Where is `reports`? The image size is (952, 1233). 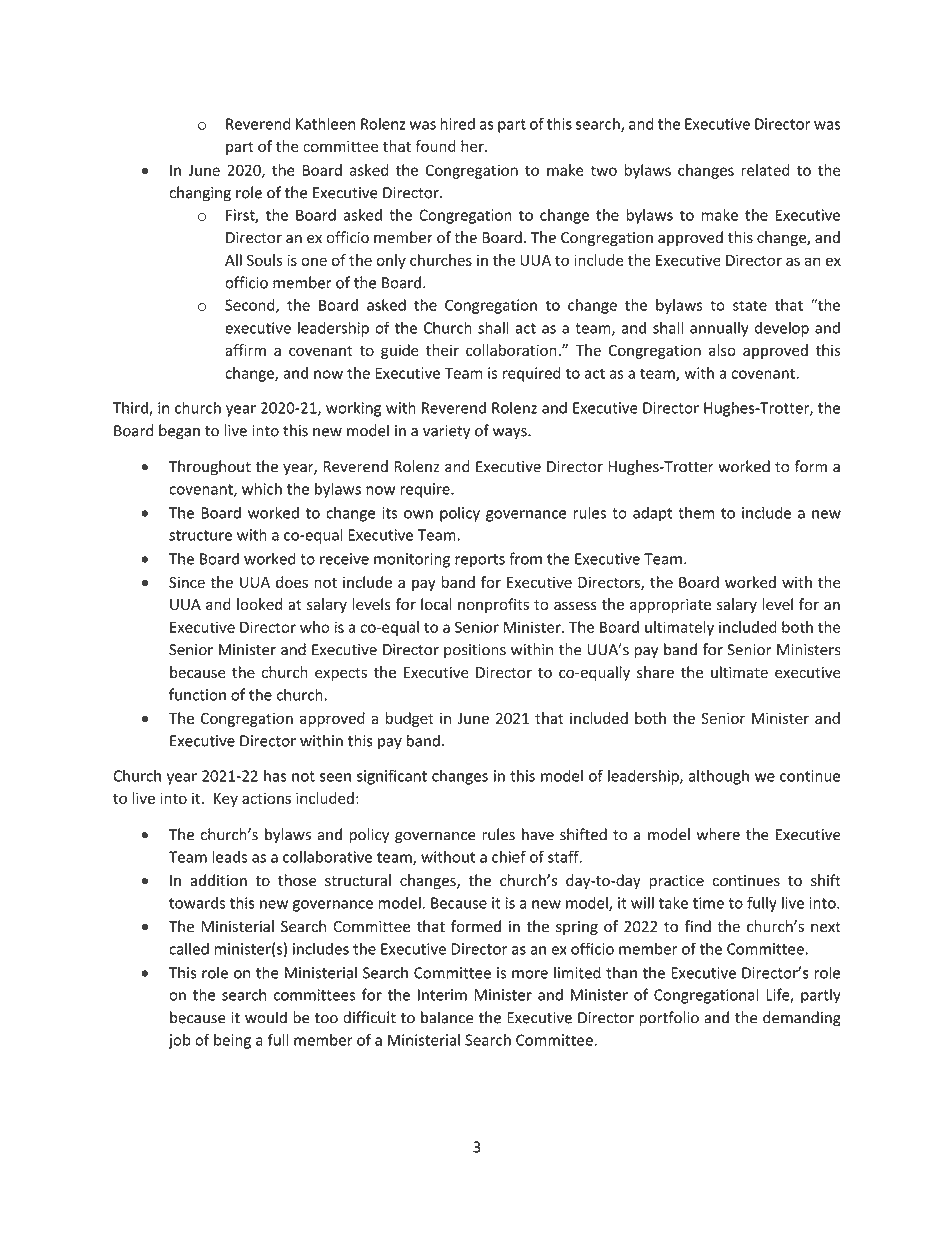
reports is located at coordinates (480, 561).
